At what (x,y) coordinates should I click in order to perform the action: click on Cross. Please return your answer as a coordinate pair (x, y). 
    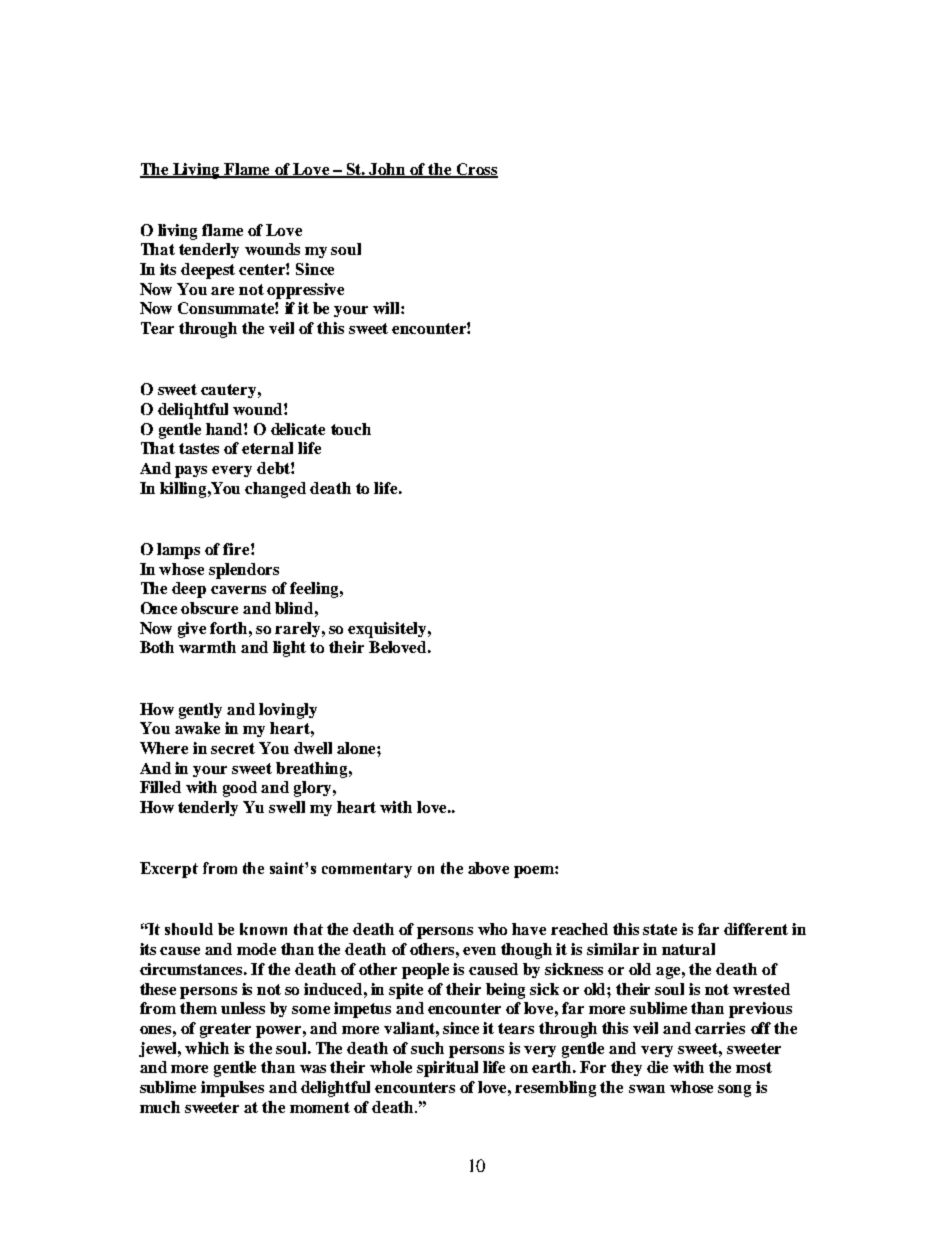
    Looking at the image, I should click on (476, 170).
